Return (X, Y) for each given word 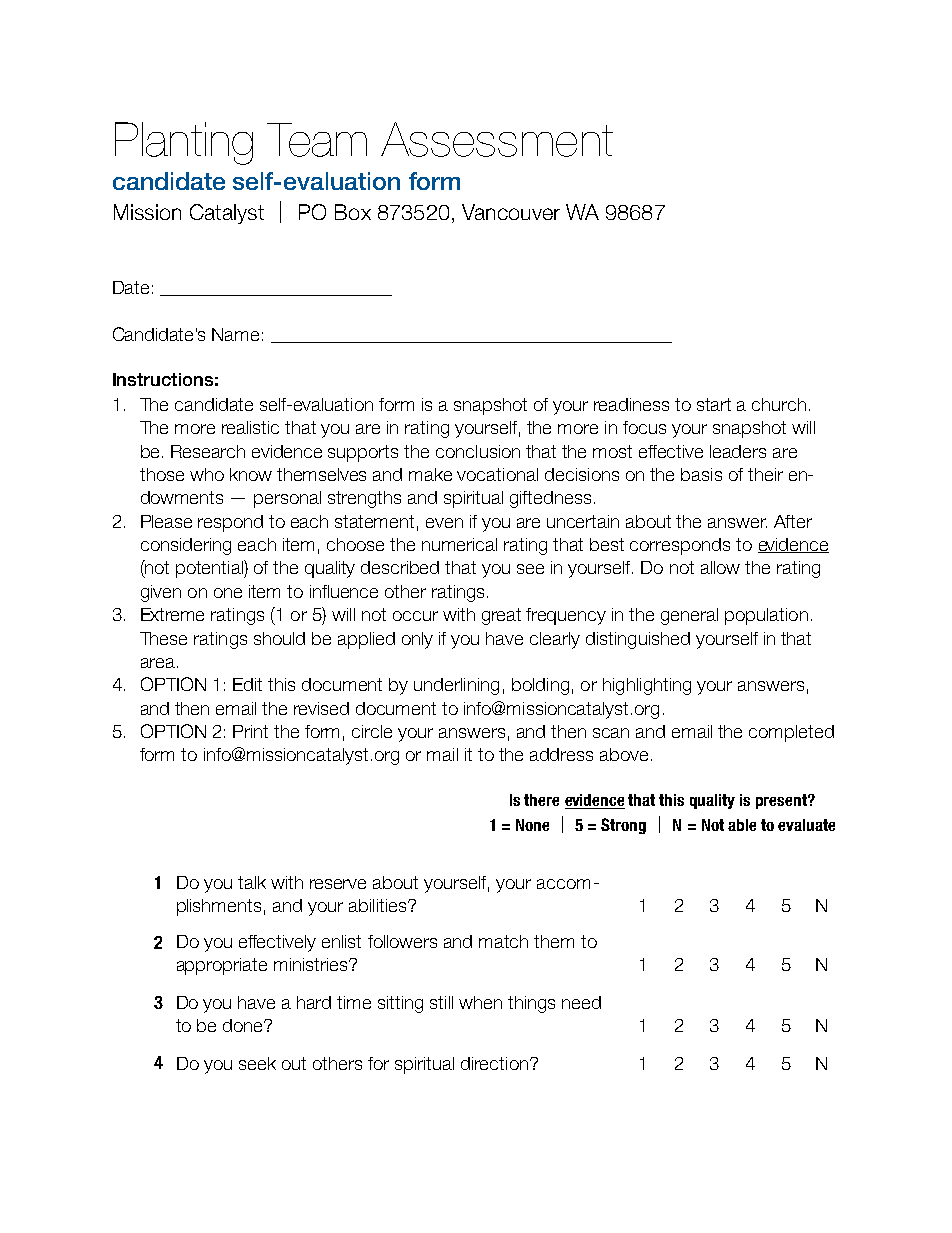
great (501, 616)
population (766, 616)
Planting (184, 143)
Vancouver (511, 212)
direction (496, 1063)
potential (210, 569)
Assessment (497, 139)
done (244, 1025)
